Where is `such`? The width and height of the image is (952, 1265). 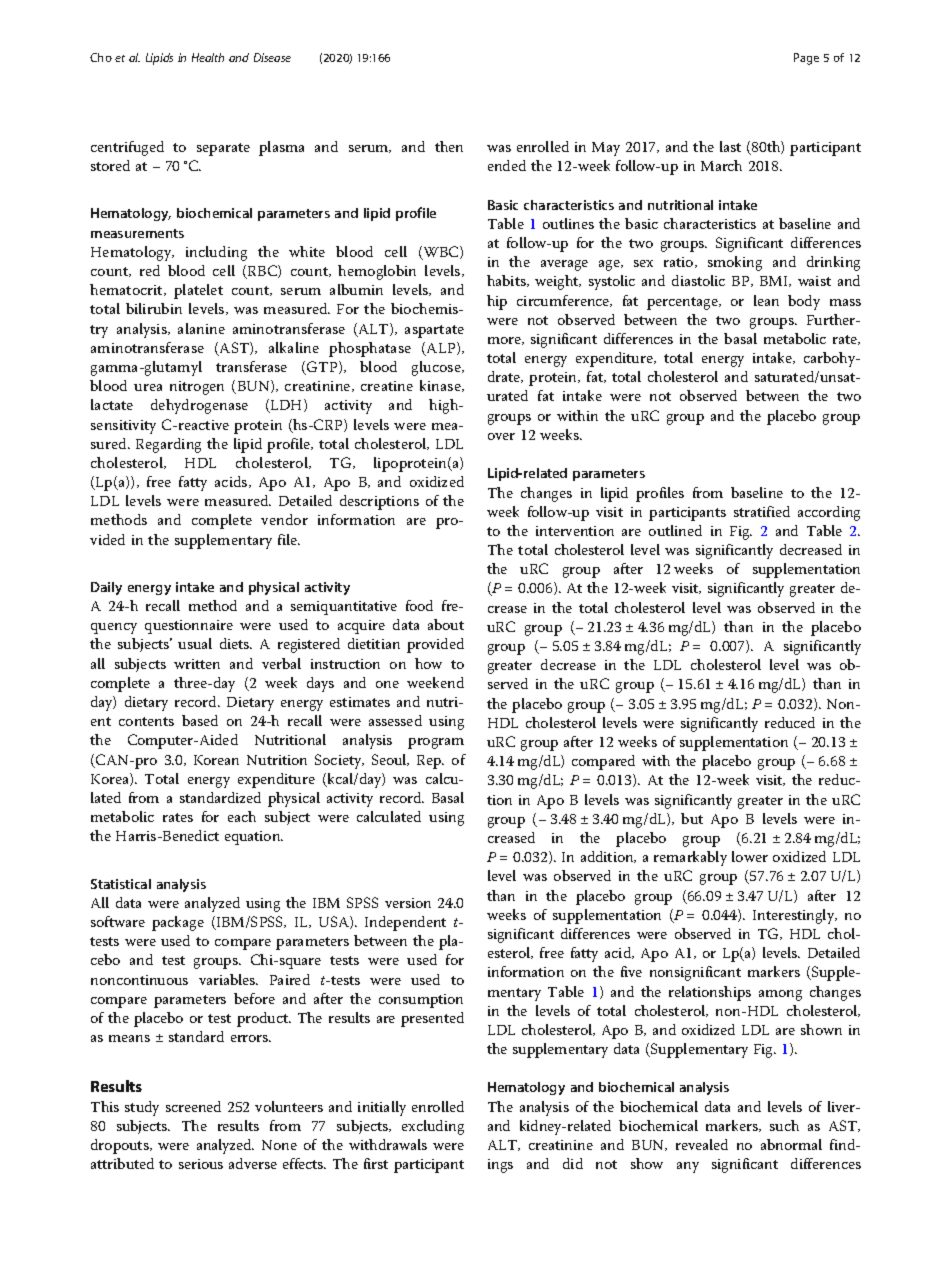 such is located at coordinates (784, 1125).
